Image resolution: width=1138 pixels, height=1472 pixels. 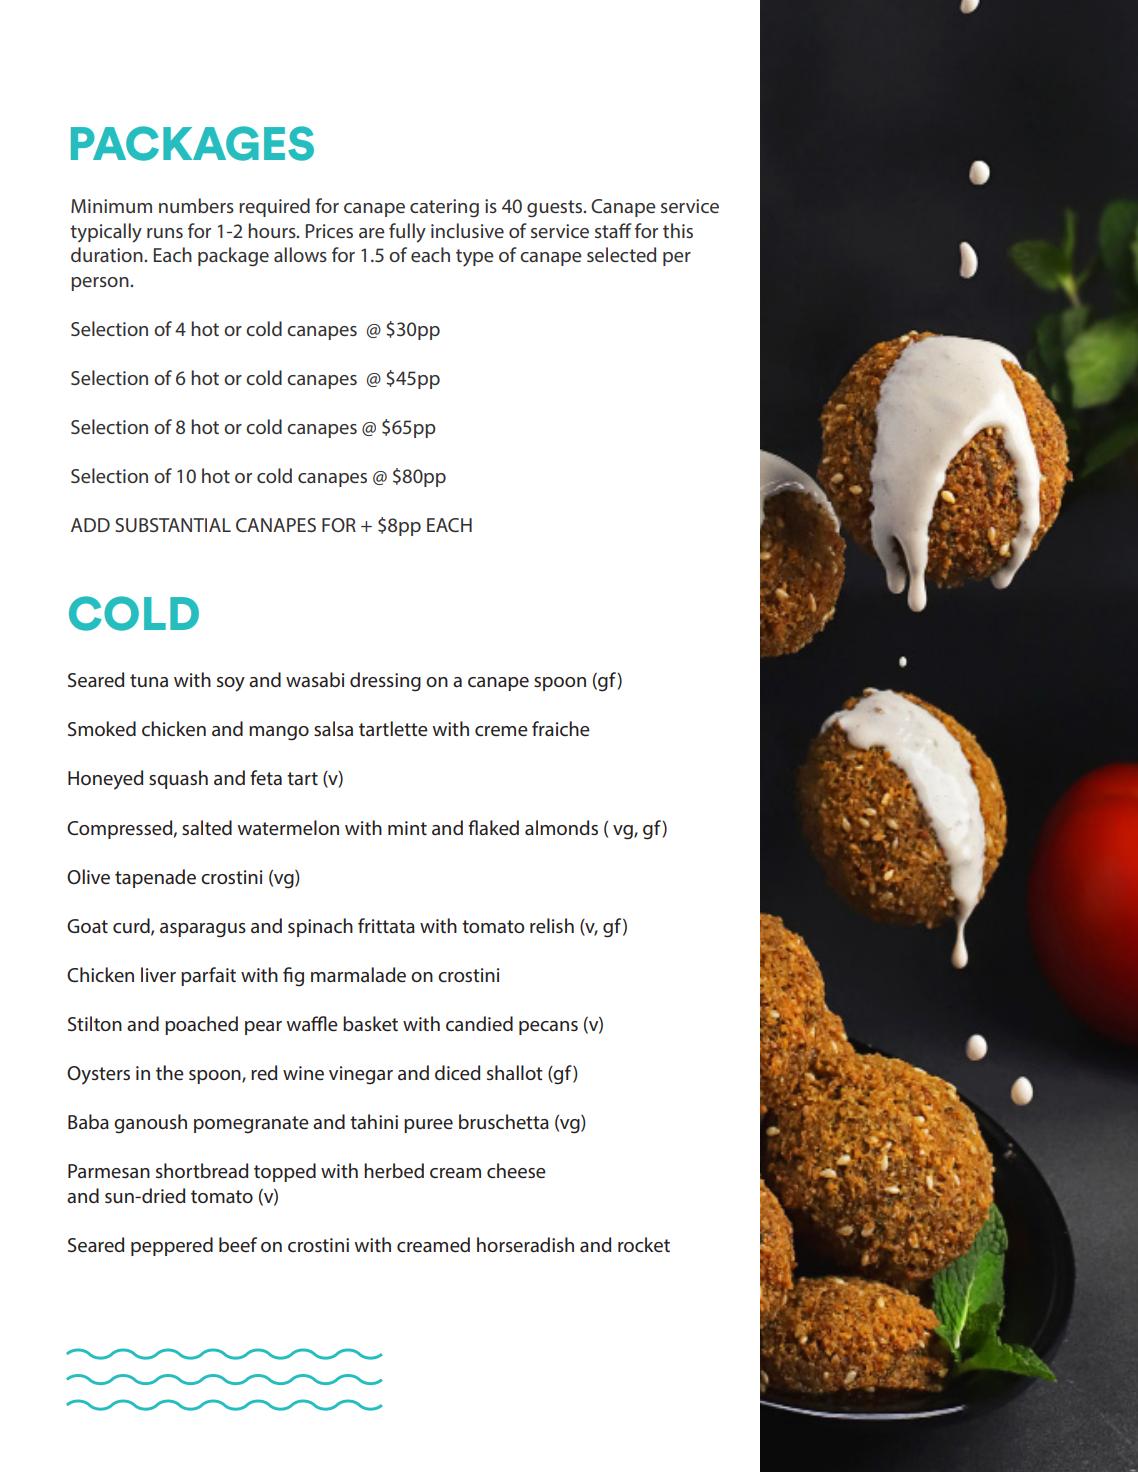 I want to click on frittata, so click(x=386, y=925).
